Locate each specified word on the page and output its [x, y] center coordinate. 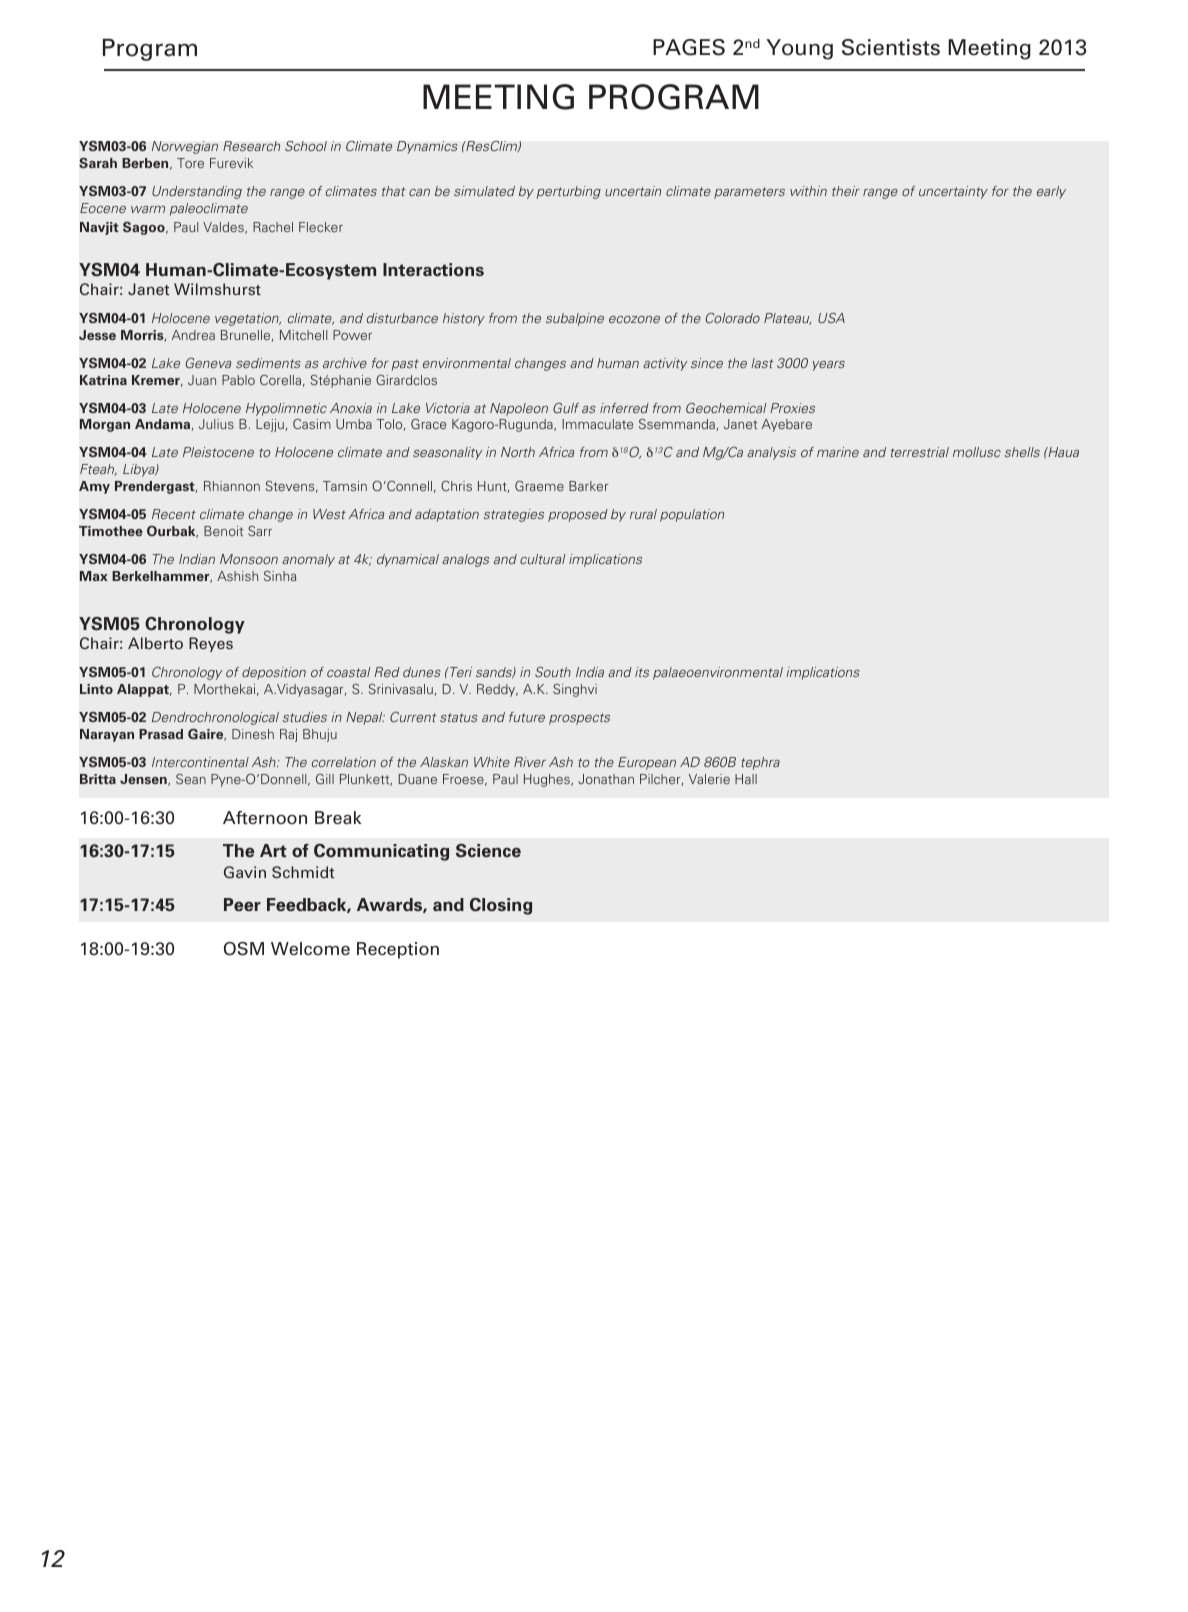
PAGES [689, 47]
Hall [746, 779]
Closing [501, 906]
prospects [579, 719]
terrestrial [920, 452]
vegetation [248, 319]
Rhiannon [232, 486]
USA [831, 318]
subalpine [575, 319]
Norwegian [185, 147]
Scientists [891, 47]
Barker [588, 486]
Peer [242, 905]
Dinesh [253, 734]
